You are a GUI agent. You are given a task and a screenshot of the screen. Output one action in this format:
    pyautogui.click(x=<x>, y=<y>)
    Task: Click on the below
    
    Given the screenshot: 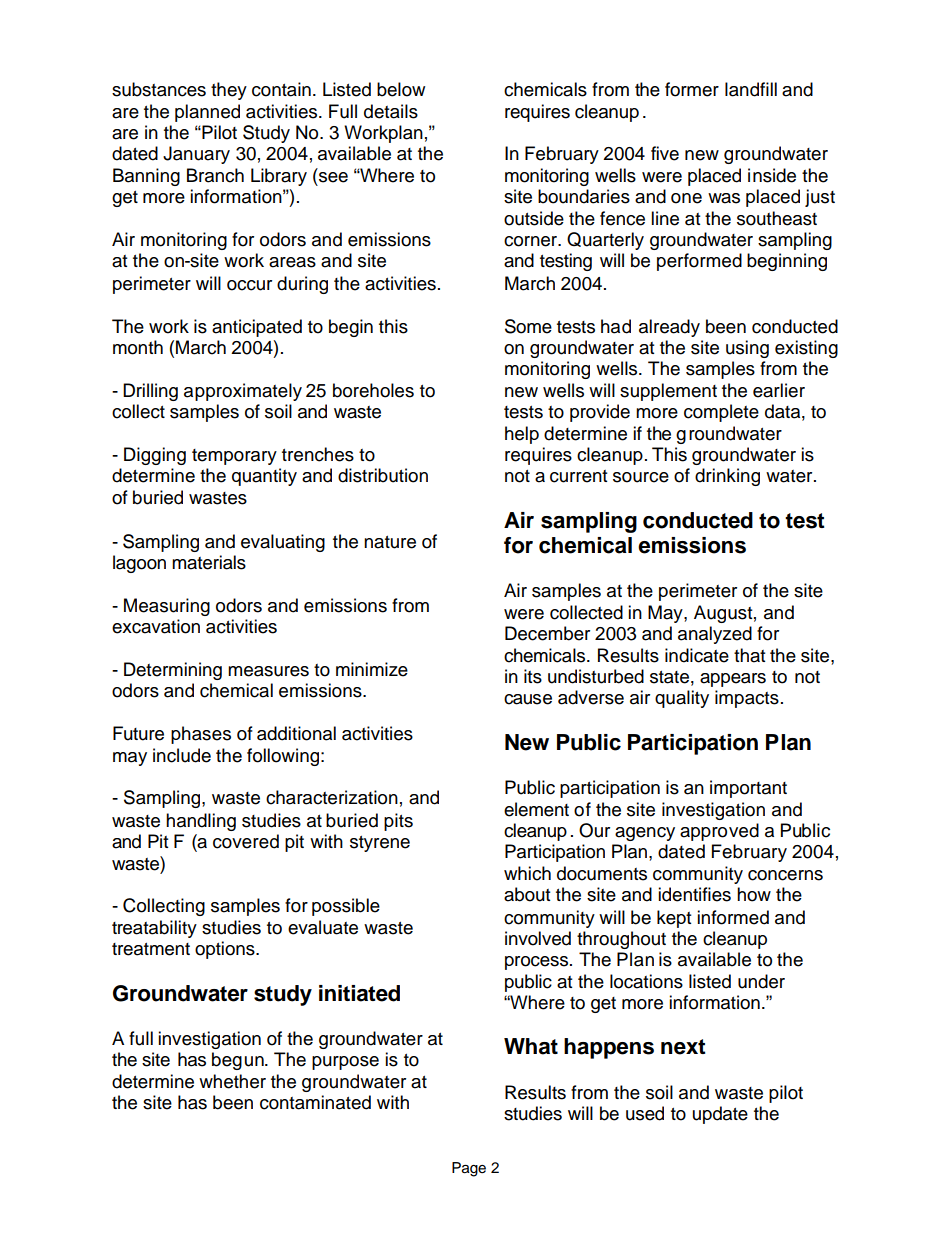 What is the action you would take?
    pyautogui.click(x=401, y=89)
